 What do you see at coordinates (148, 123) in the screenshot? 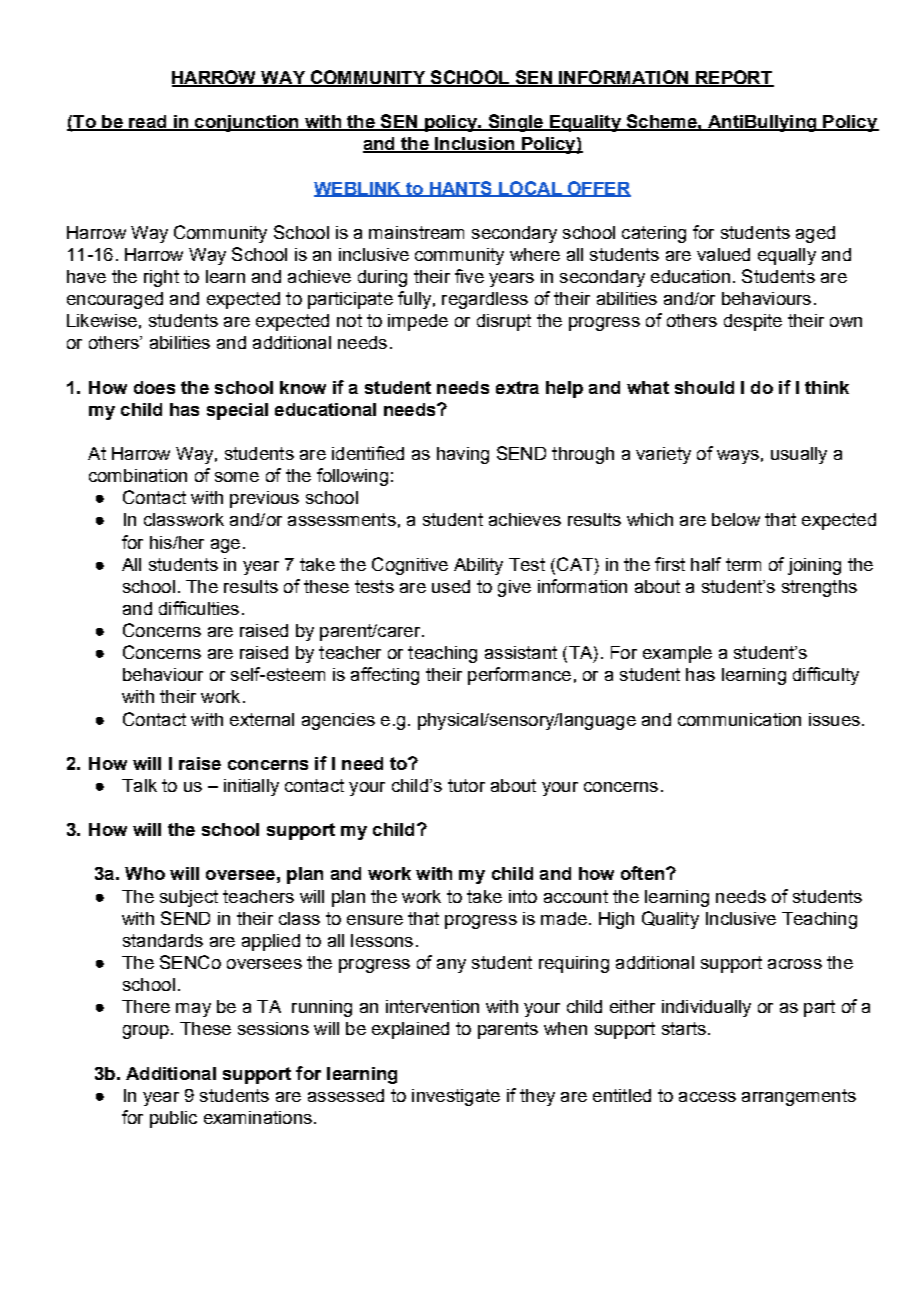
I see `read` at bounding box center [148, 123].
